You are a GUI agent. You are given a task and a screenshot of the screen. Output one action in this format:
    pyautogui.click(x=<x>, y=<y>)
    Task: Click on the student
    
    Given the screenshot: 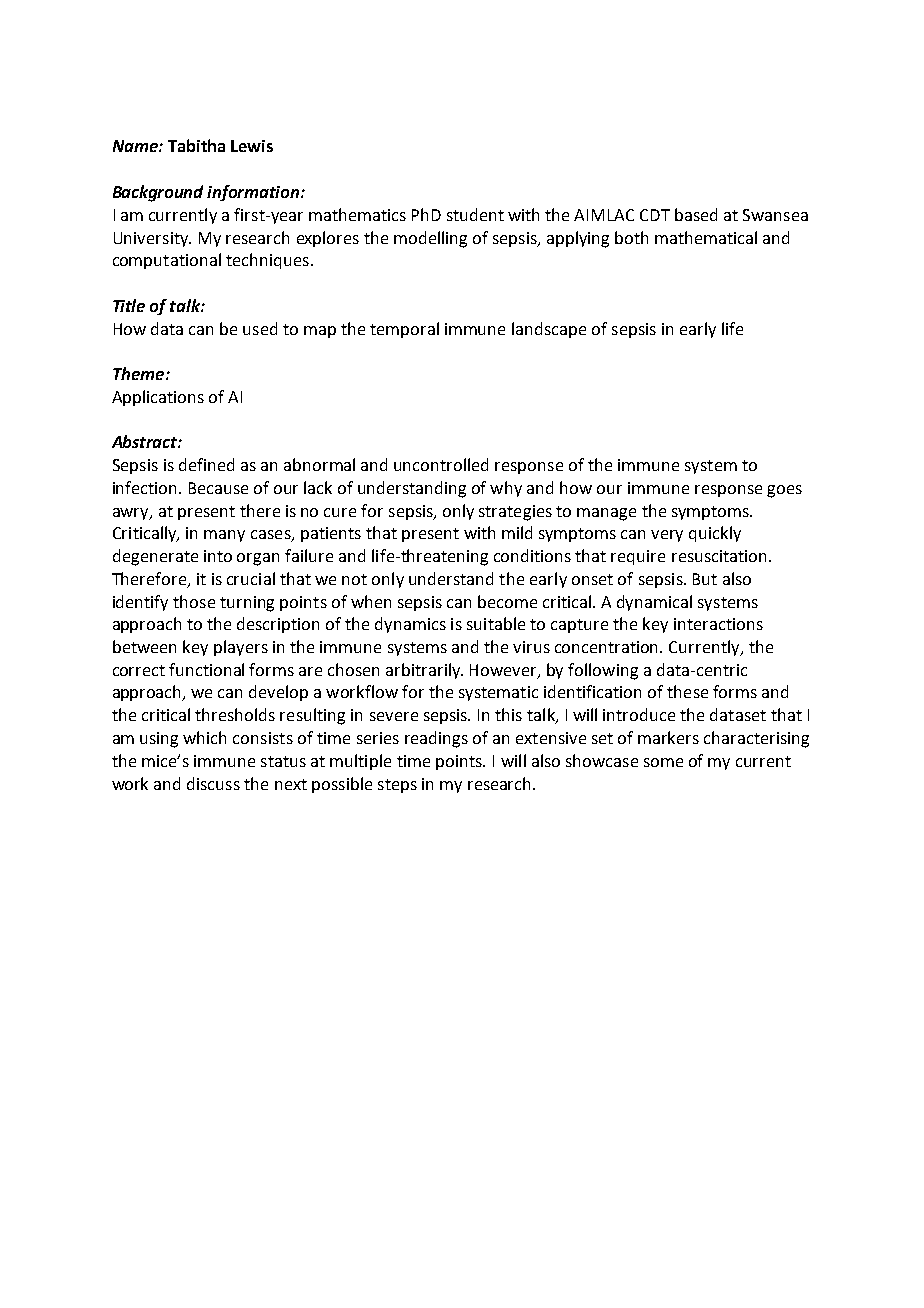 What is the action you would take?
    pyautogui.click(x=475, y=214)
